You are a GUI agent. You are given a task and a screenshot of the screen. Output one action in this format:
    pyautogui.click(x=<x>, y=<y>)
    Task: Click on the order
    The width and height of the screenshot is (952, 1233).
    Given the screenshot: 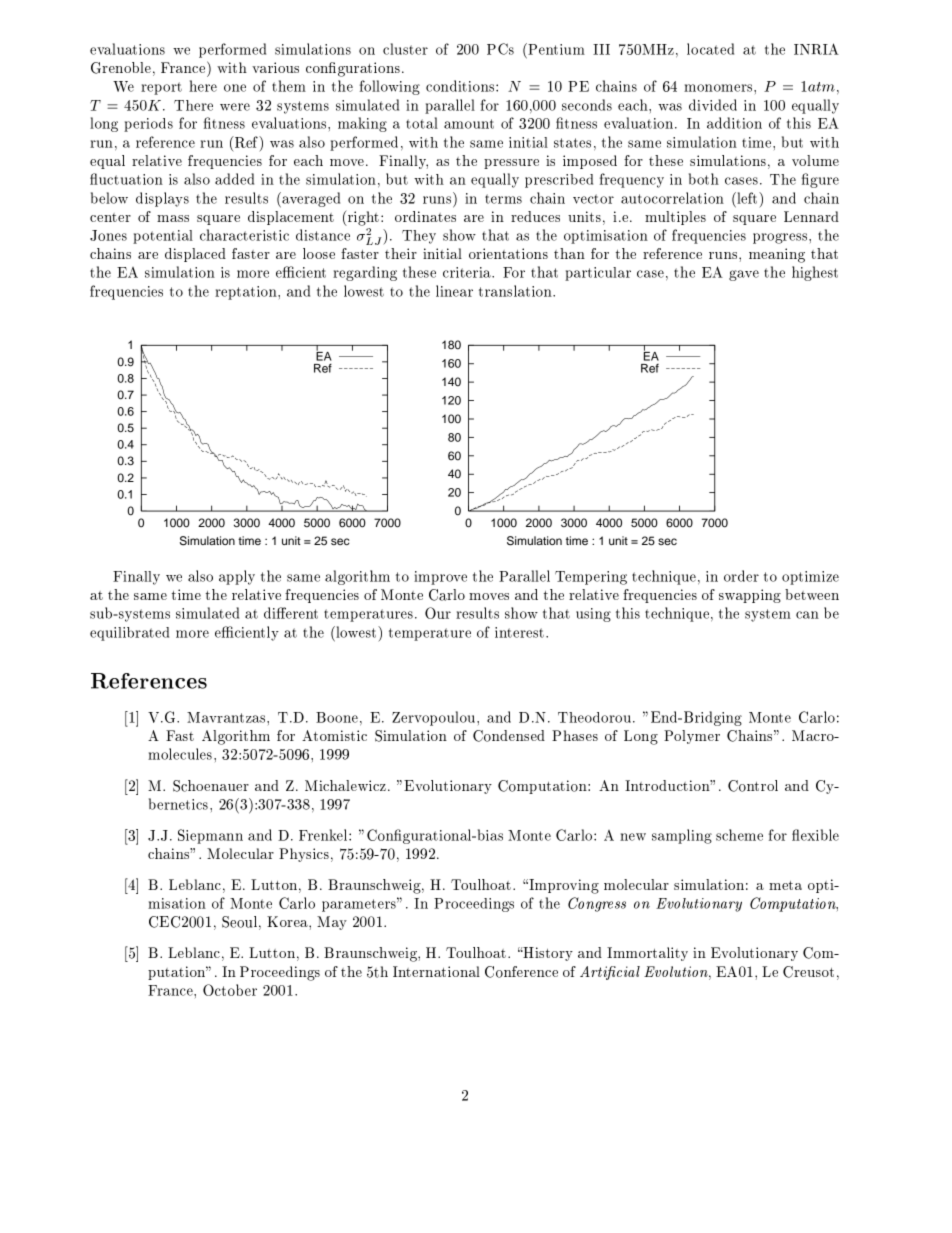 What is the action you would take?
    pyautogui.click(x=741, y=576)
